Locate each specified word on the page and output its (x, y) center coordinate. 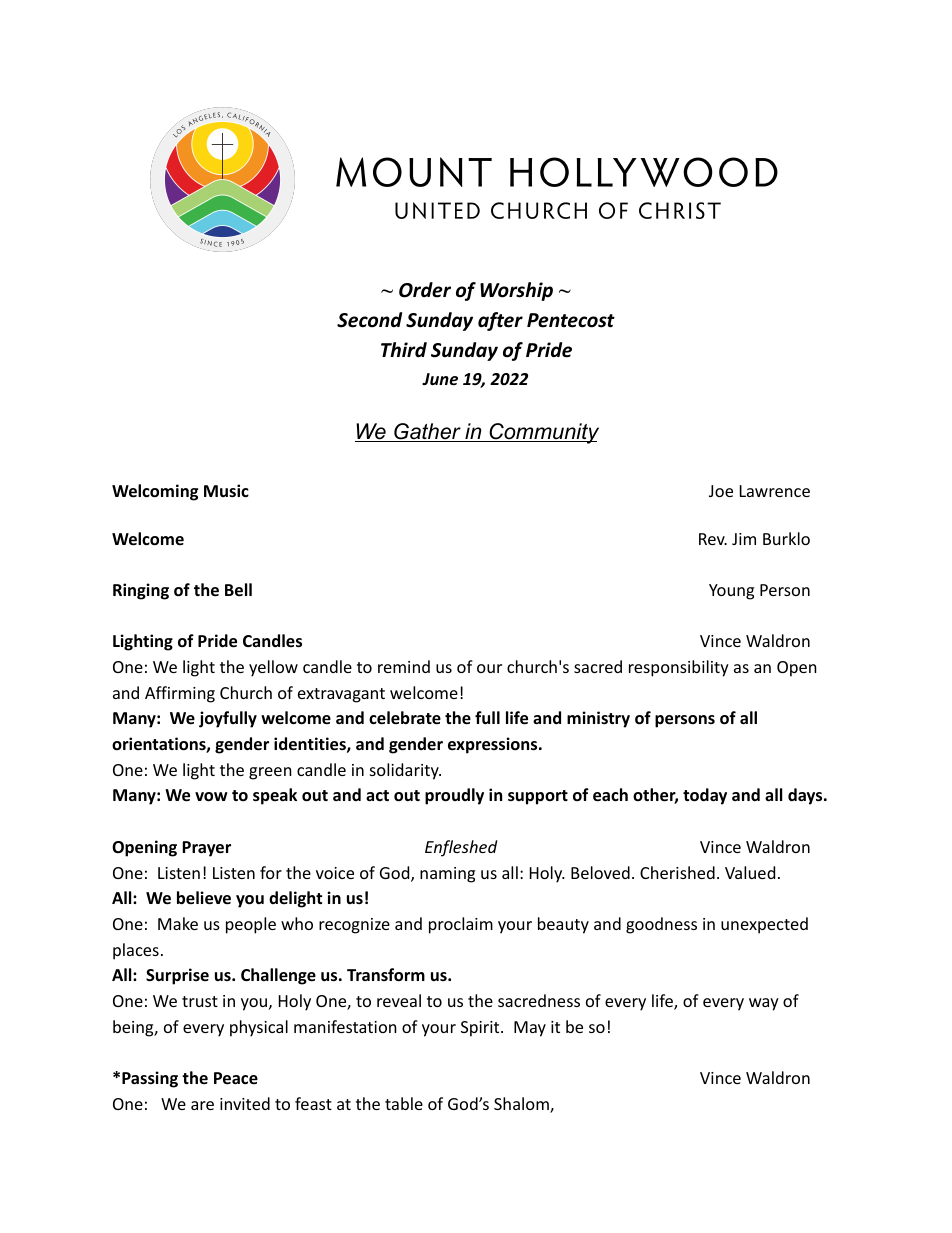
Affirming (180, 694)
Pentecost (571, 320)
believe (204, 898)
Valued (750, 872)
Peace (236, 1078)
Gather (427, 432)
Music (226, 490)
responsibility (679, 668)
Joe (721, 491)
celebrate (405, 718)
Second (369, 320)
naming (447, 875)
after (500, 321)
